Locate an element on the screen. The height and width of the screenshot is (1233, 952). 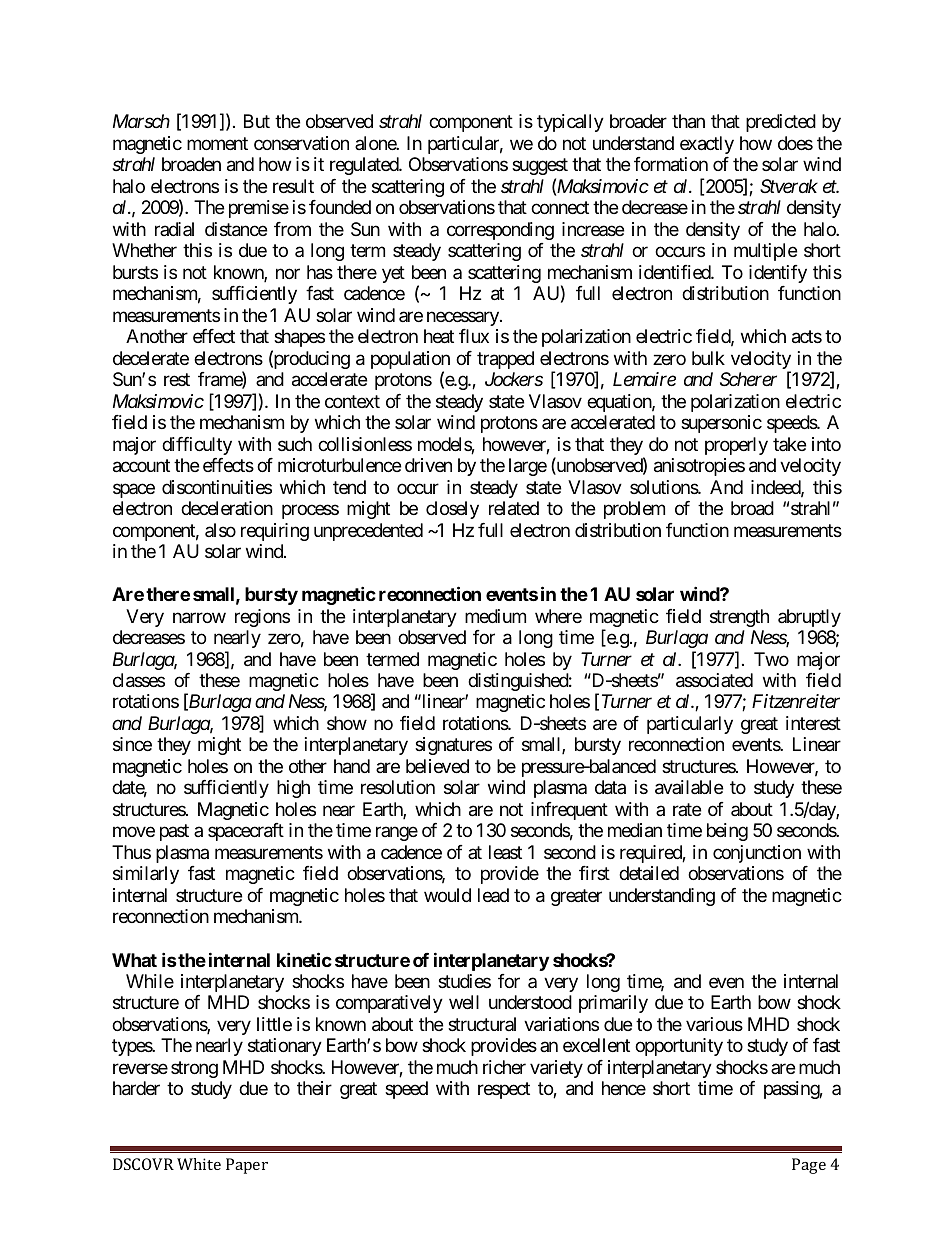
believed is located at coordinates (437, 766).
